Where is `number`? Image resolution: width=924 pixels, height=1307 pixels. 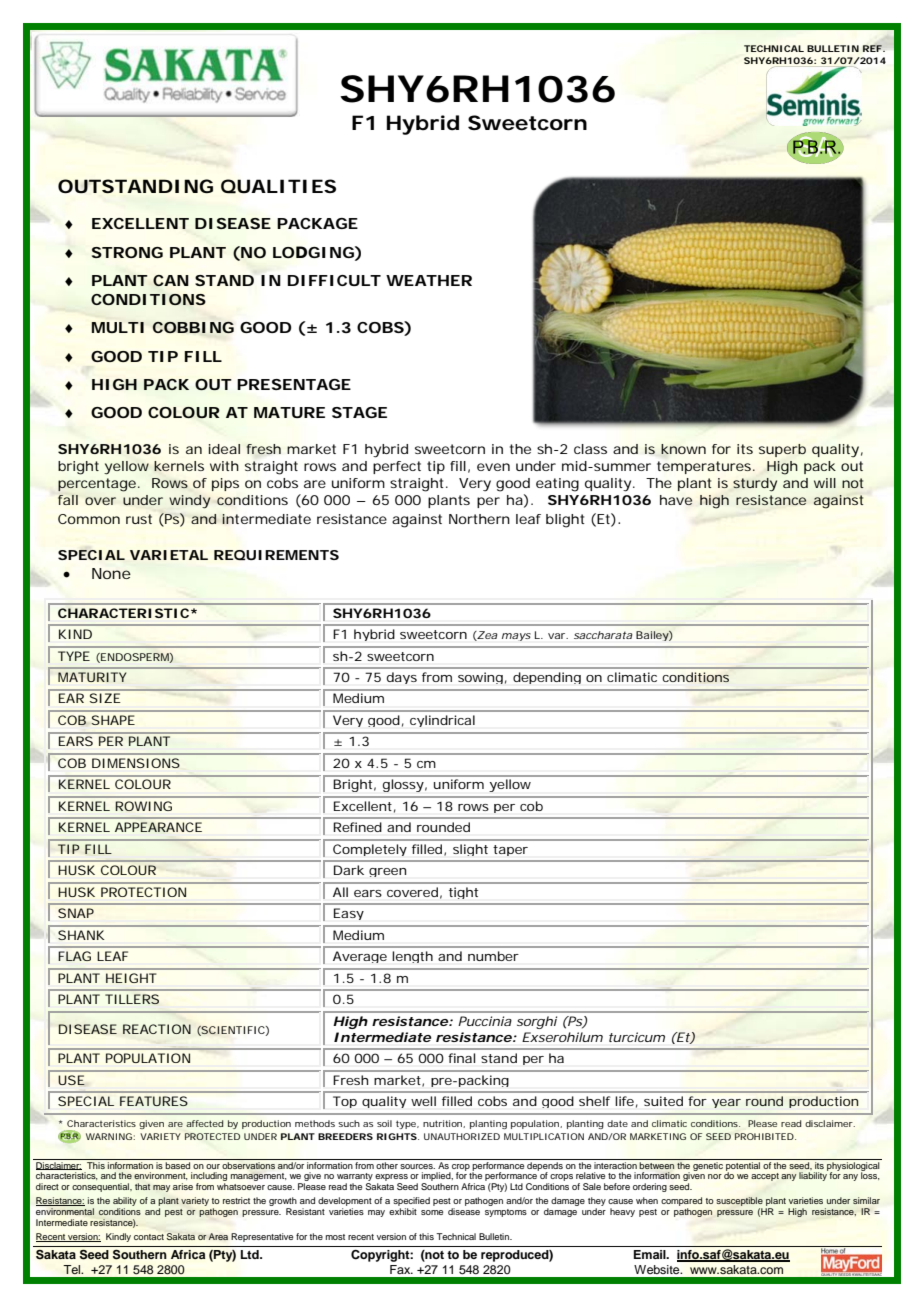 number is located at coordinates (493, 956).
